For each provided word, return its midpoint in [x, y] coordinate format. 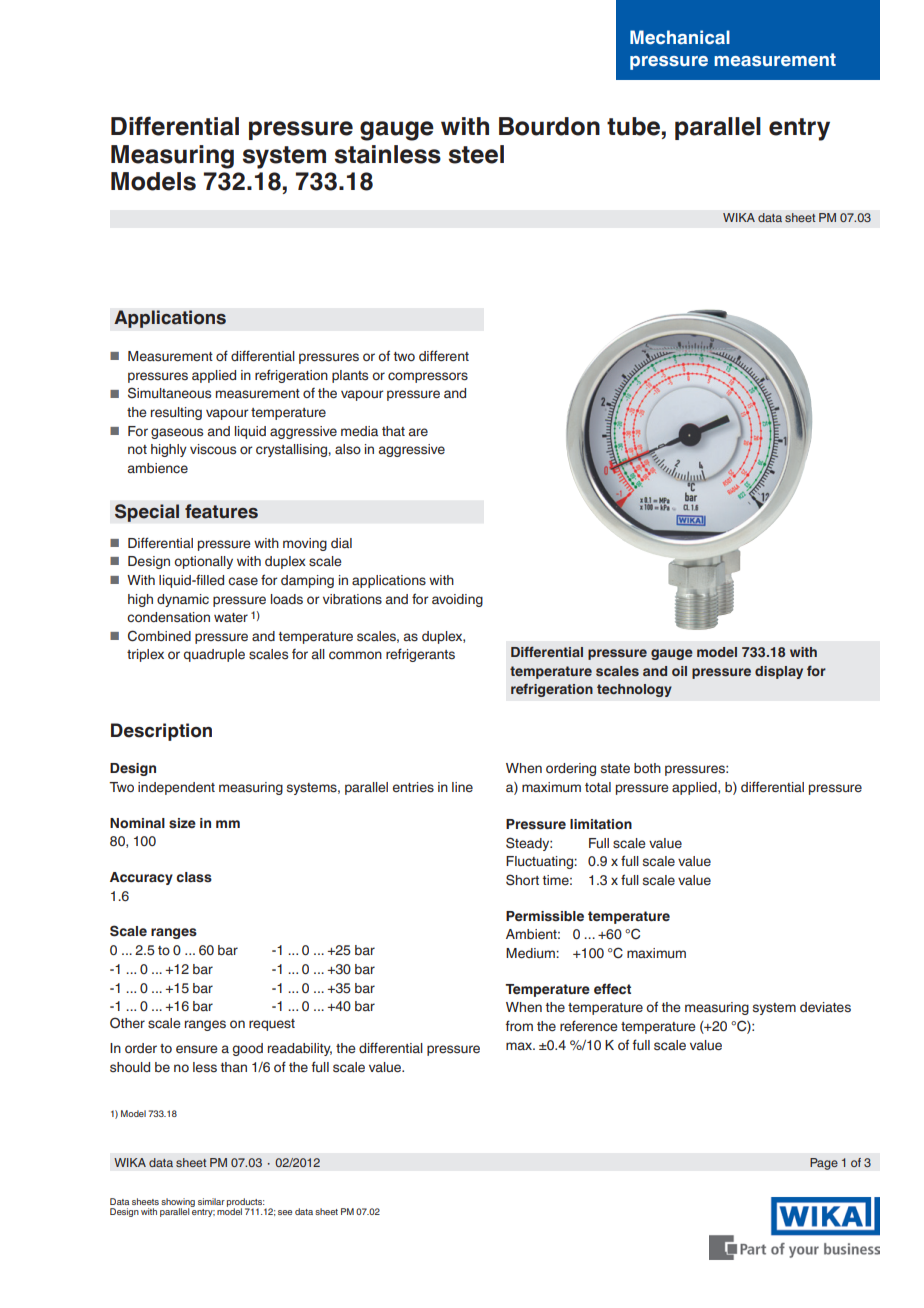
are [418, 432]
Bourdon [549, 126]
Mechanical [680, 37]
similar [211, 1201]
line [462, 787]
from [519, 1025]
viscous [213, 449]
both [647, 768]
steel [476, 154]
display [779, 672]
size [182, 823]
